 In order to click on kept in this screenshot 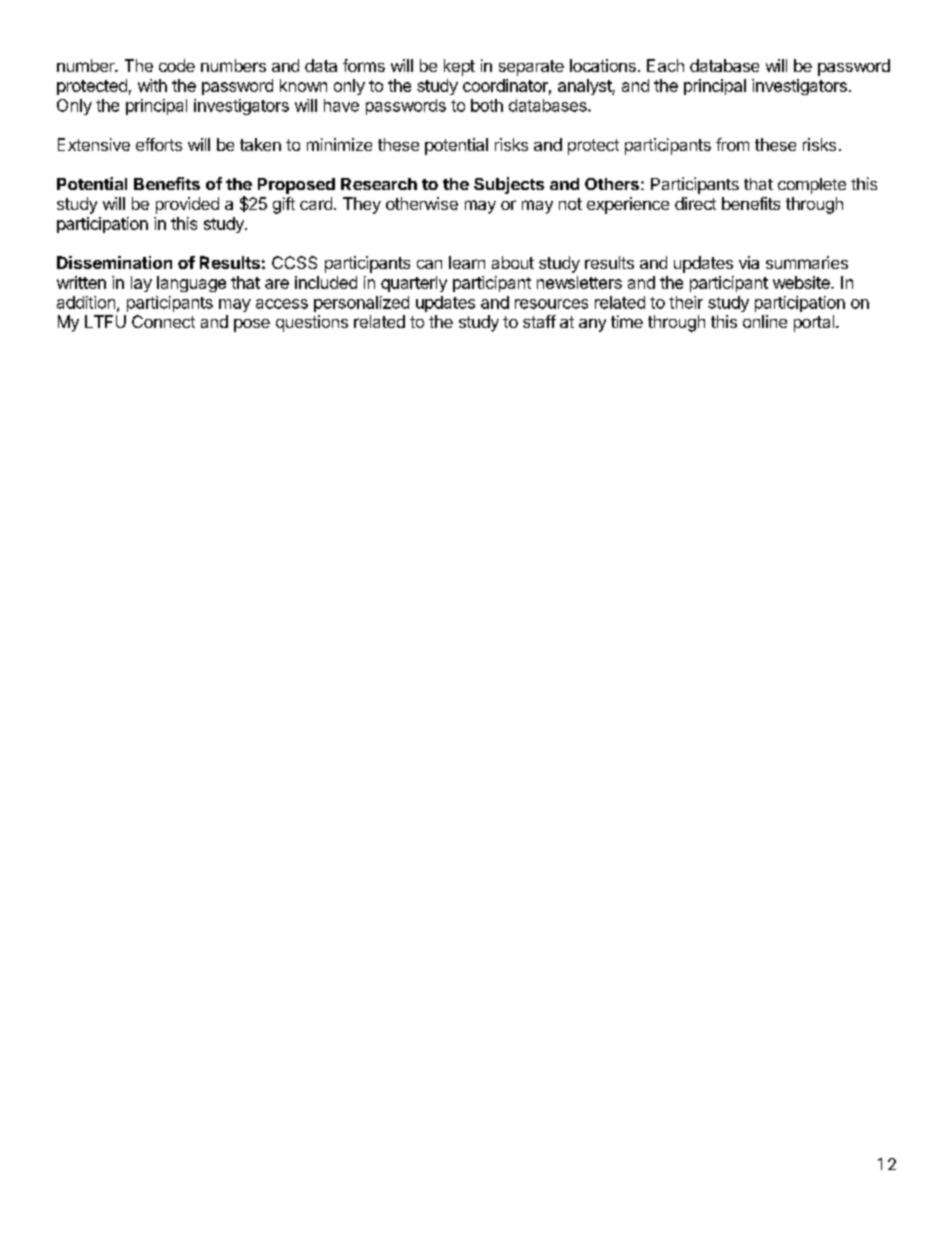, I will do `click(459, 67)`.
